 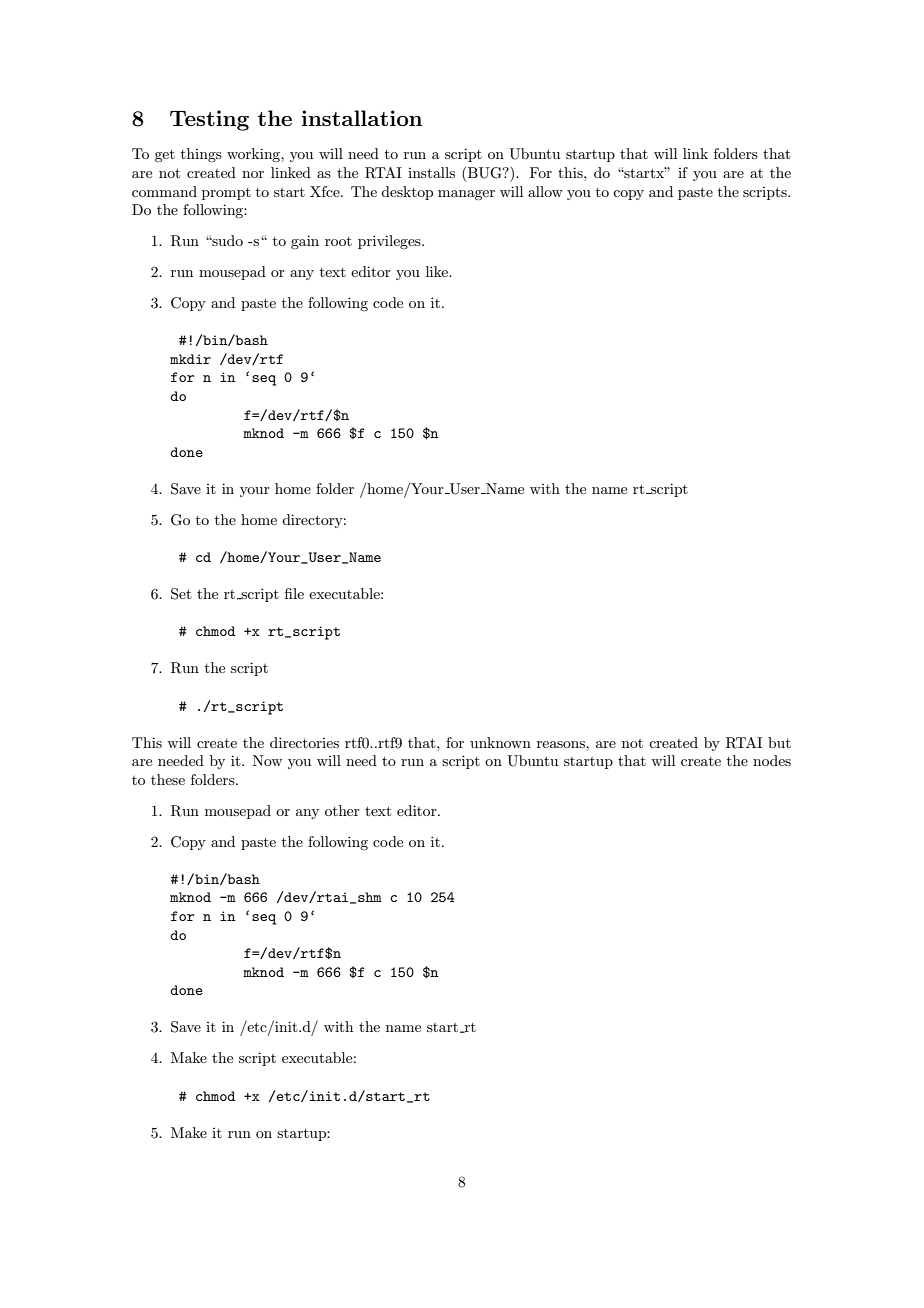 What do you see at coordinates (181, 594) in the image?
I see `Set` at bounding box center [181, 594].
